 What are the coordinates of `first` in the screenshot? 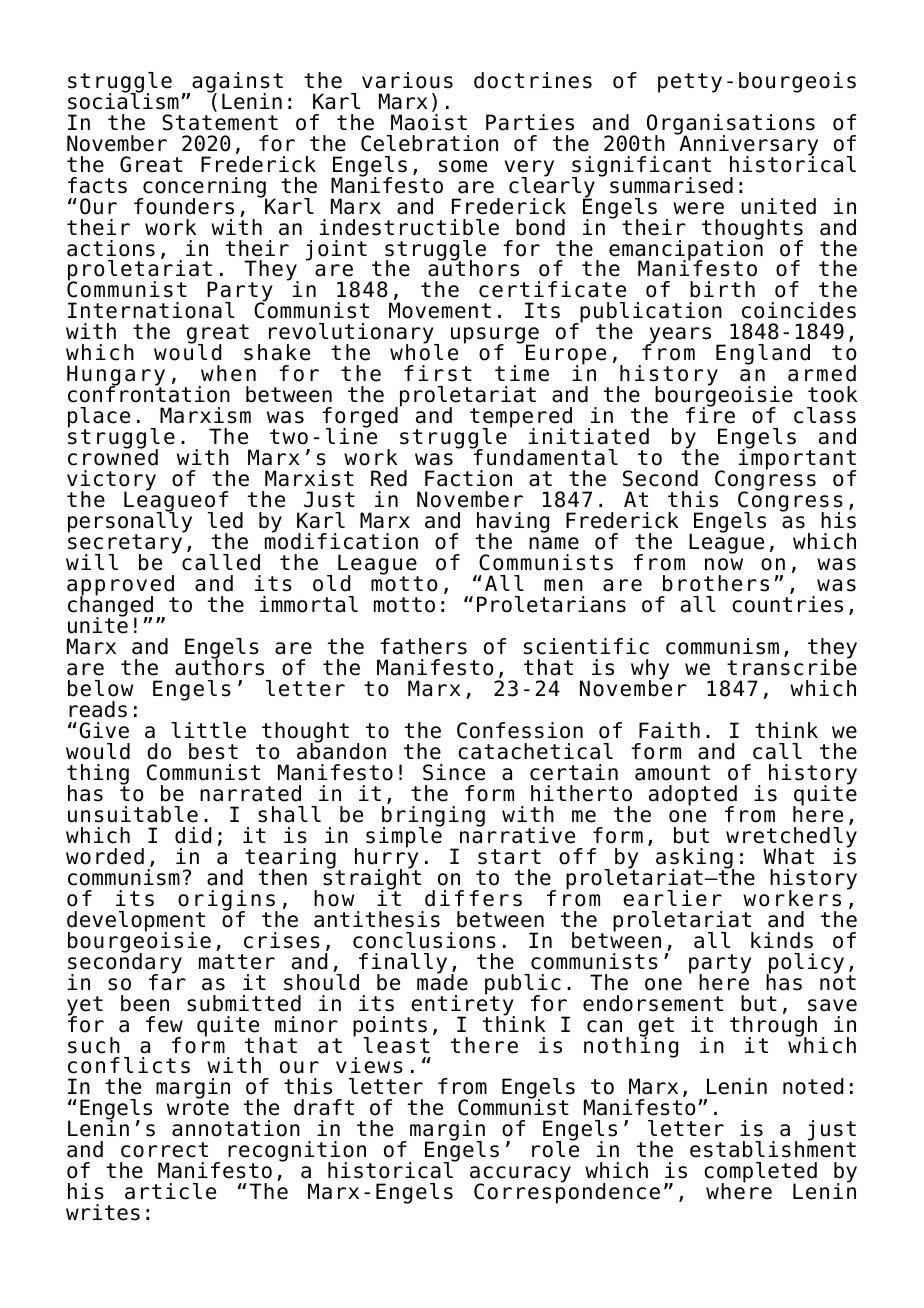 It's located at (438, 373).
